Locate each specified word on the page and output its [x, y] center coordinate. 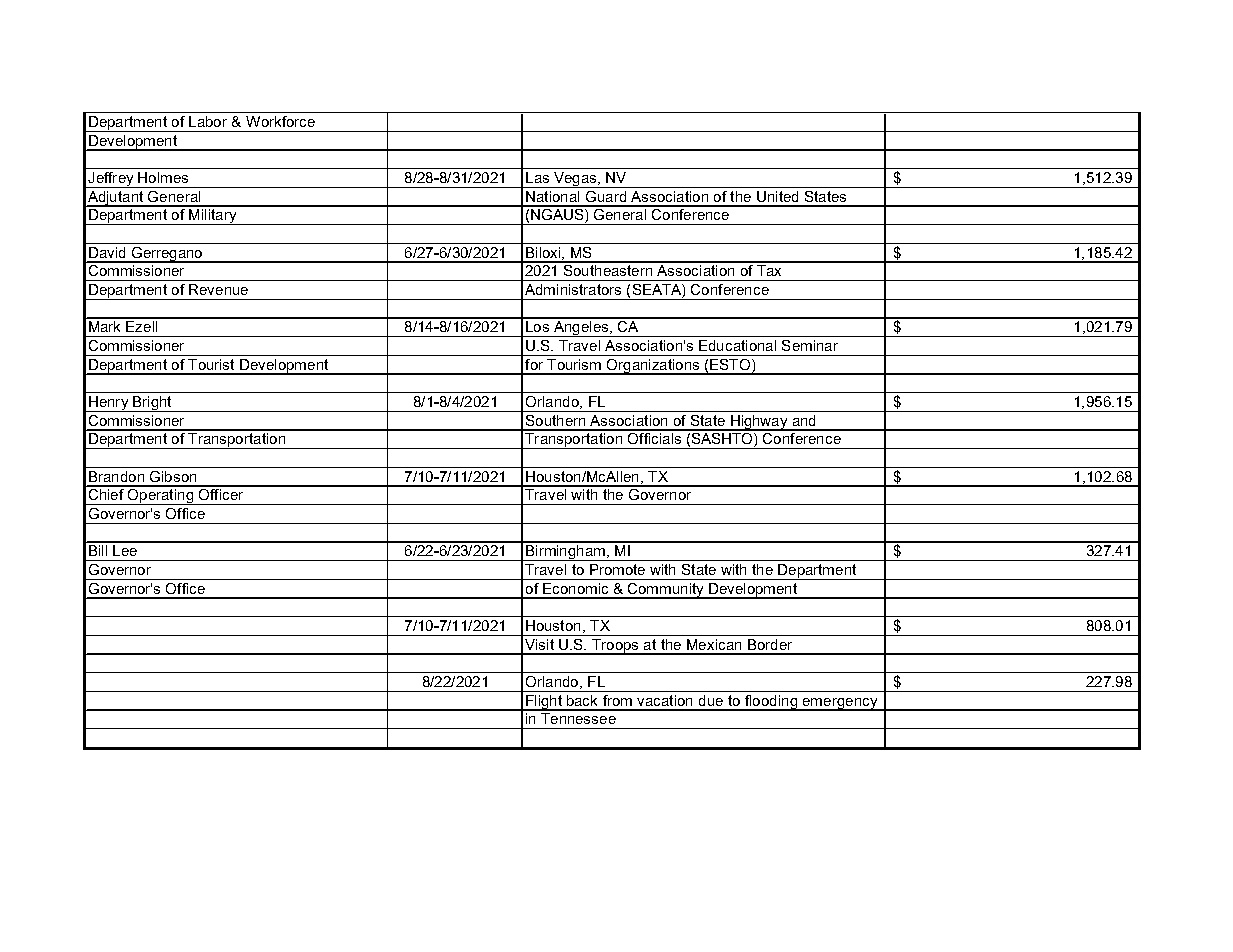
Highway [759, 423]
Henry [109, 404]
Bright [152, 404]
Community [666, 591]
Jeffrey [111, 180]
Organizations [653, 367]
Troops [615, 647]
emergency [840, 704]
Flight [544, 703]
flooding [771, 703]
